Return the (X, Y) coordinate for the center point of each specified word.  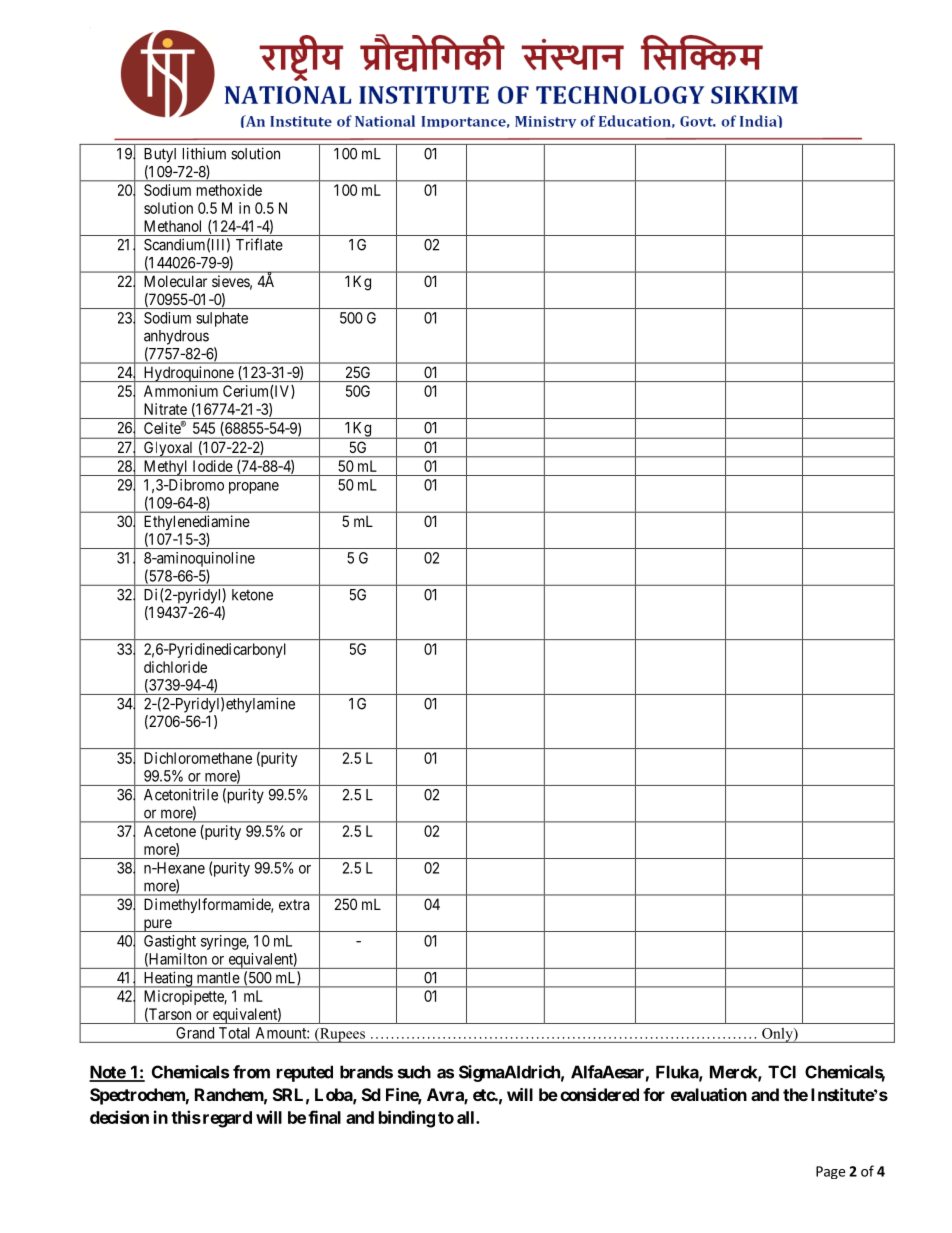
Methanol (172, 226)
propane (254, 488)
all (467, 1117)
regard (226, 1119)
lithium (204, 153)
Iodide (213, 466)
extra (294, 904)
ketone (252, 595)
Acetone (170, 831)
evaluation (709, 1094)
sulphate (222, 319)
